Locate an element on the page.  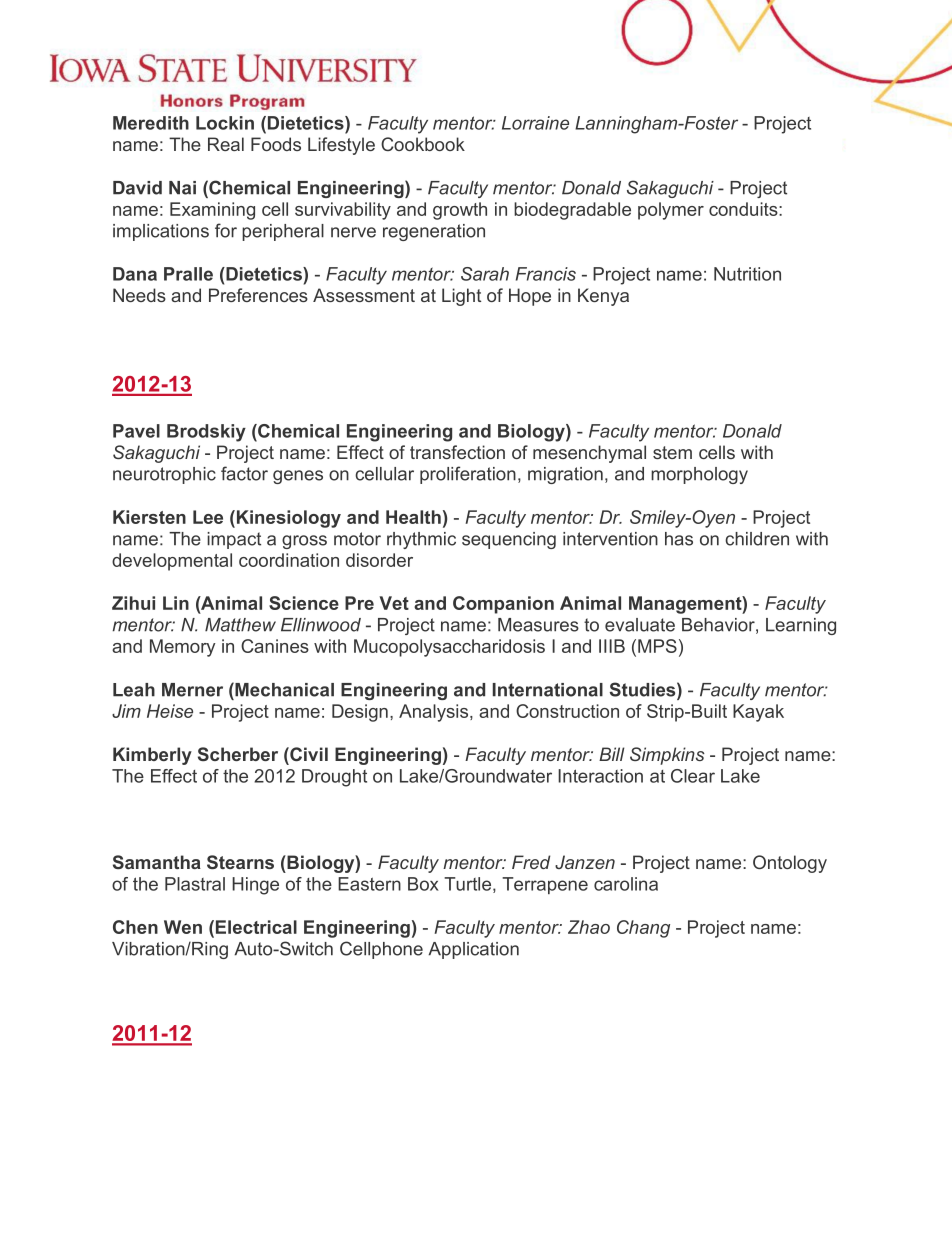
polymer is located at coordinates (671, 211).
